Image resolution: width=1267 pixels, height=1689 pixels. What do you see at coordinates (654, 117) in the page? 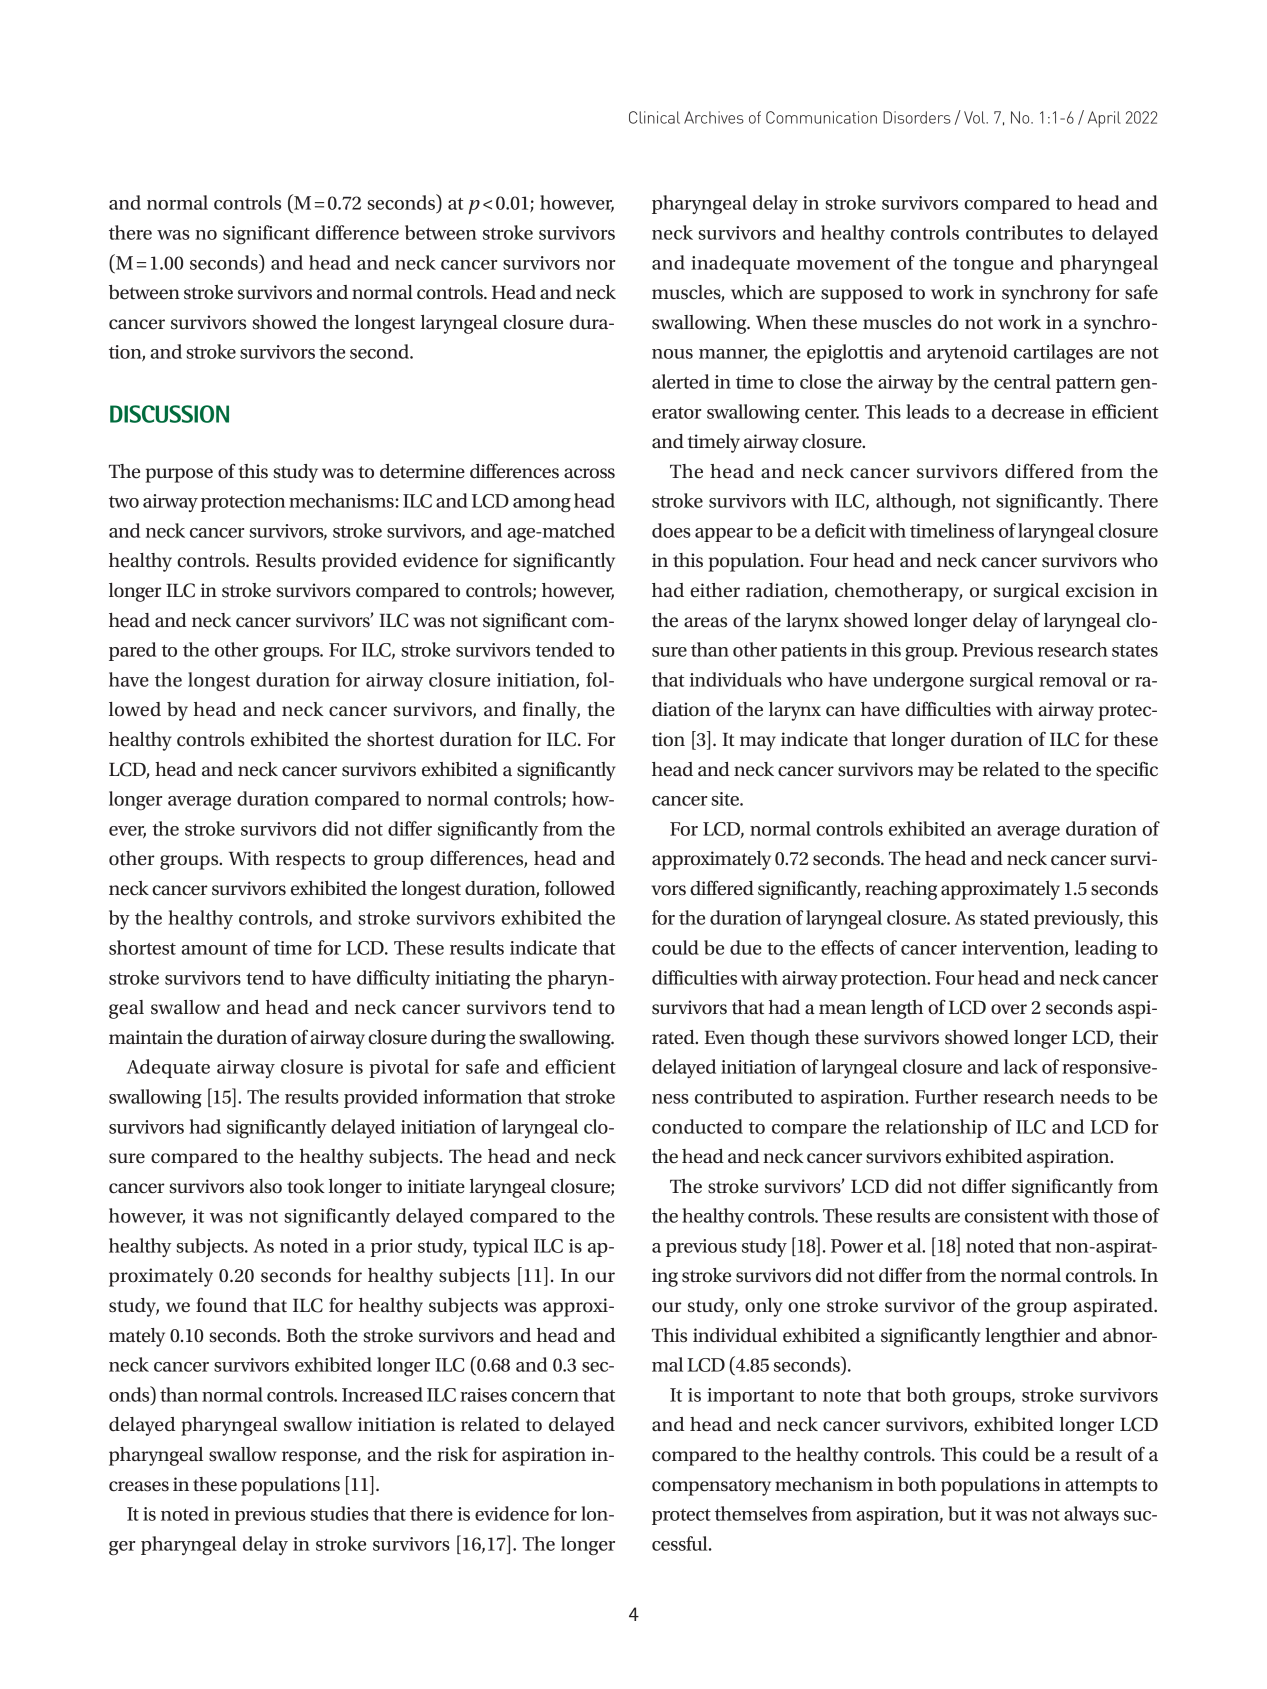
I see `Clinical` at bounding box center [654, 117].
